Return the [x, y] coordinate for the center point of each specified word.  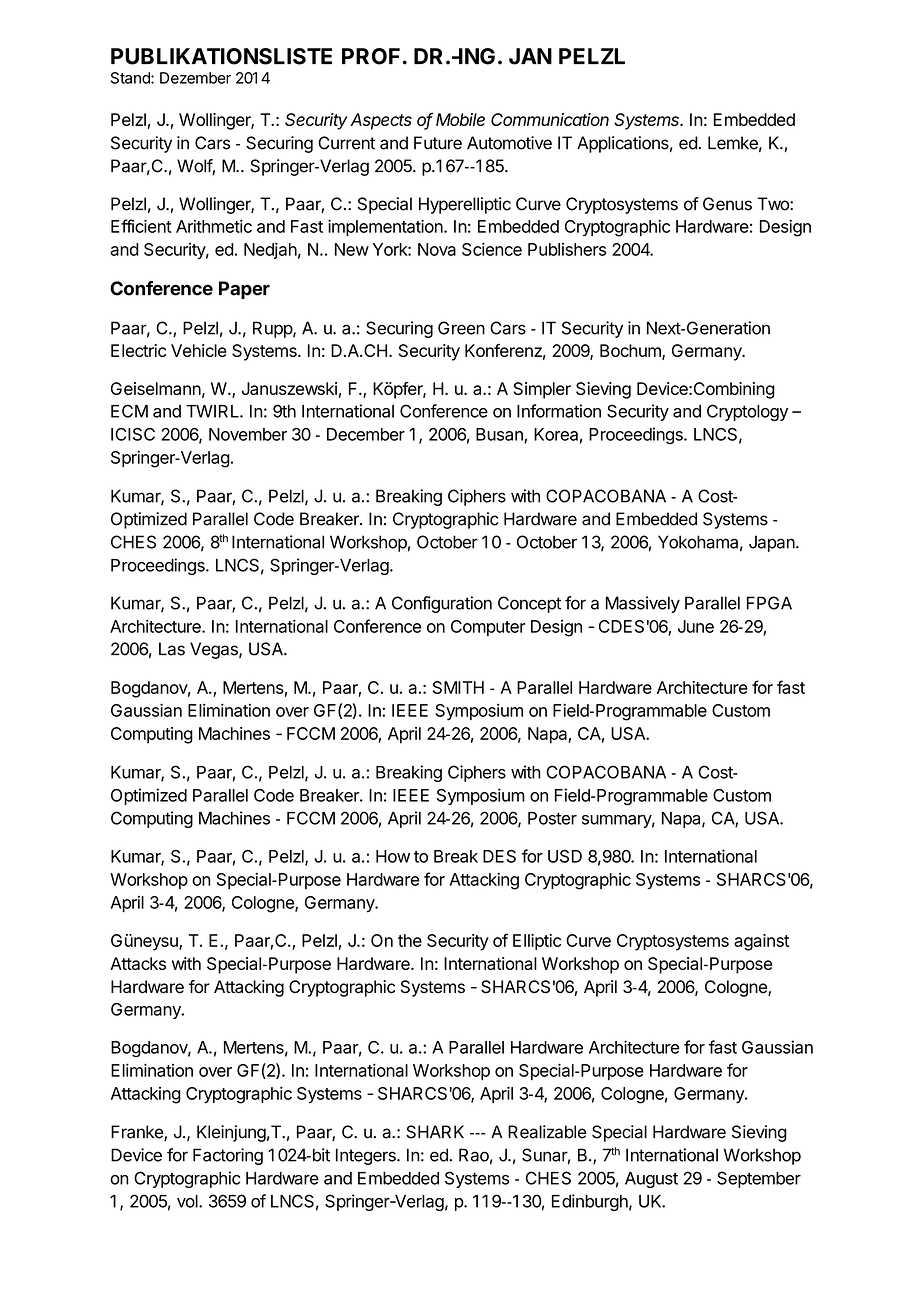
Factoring [228, 1156]
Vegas [215, 650]
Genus [727, 204]
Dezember [195, 78]
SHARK [435, 1132]
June [696, 626]
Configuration [442, 604]
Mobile [460, 119]
